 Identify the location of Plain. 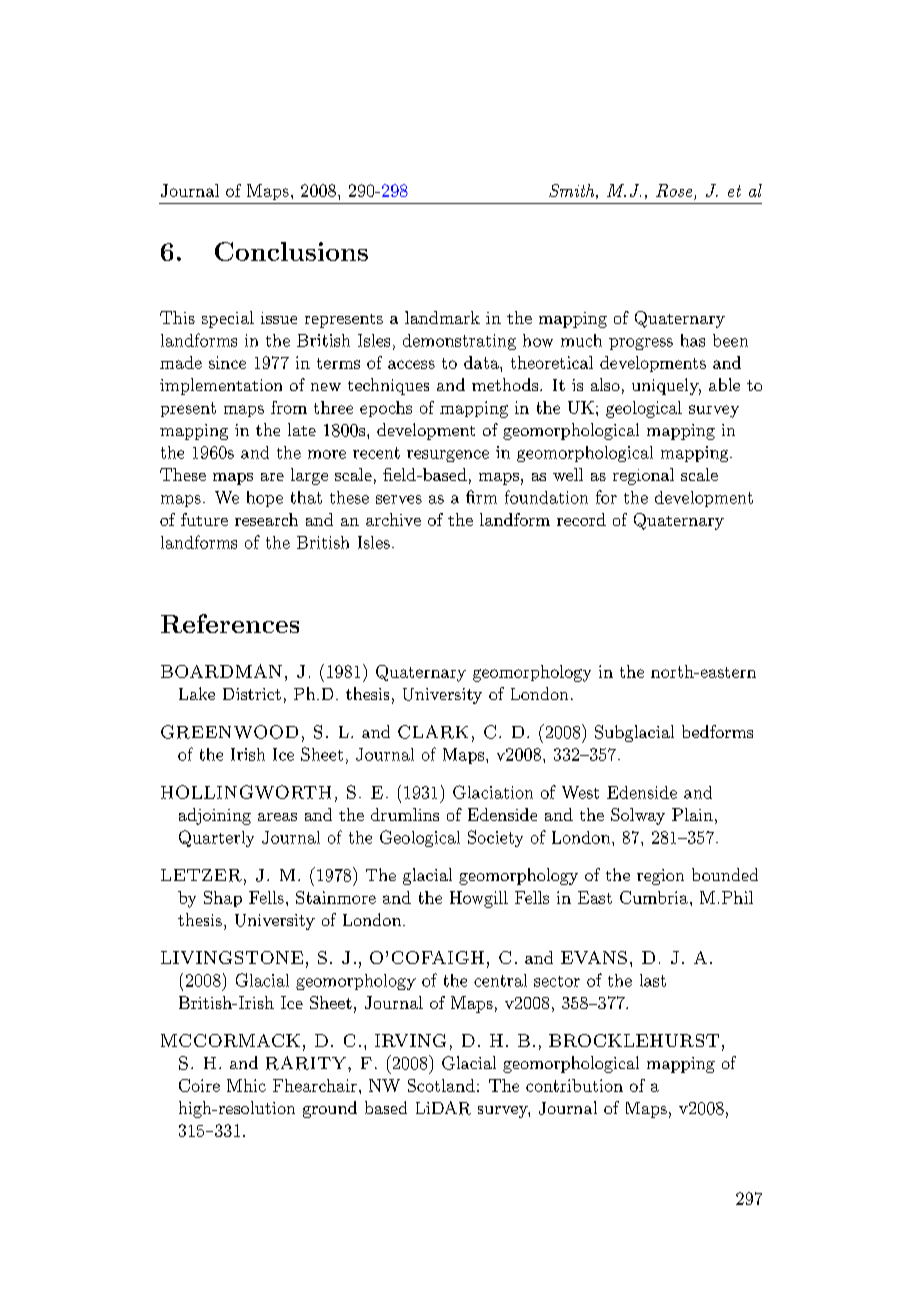
(692, 814).
